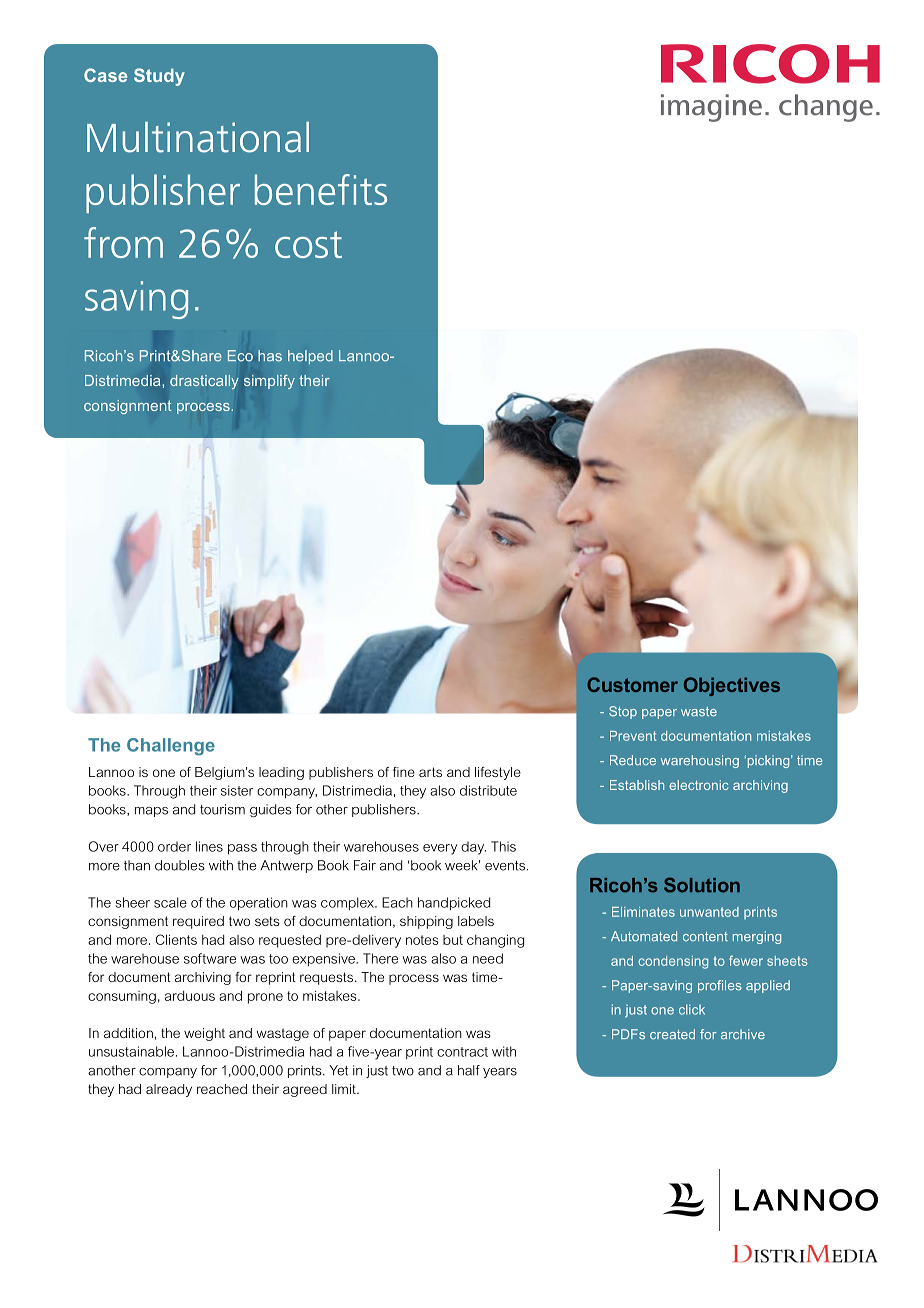  I want to click on Multinational, so click(198, 137).
